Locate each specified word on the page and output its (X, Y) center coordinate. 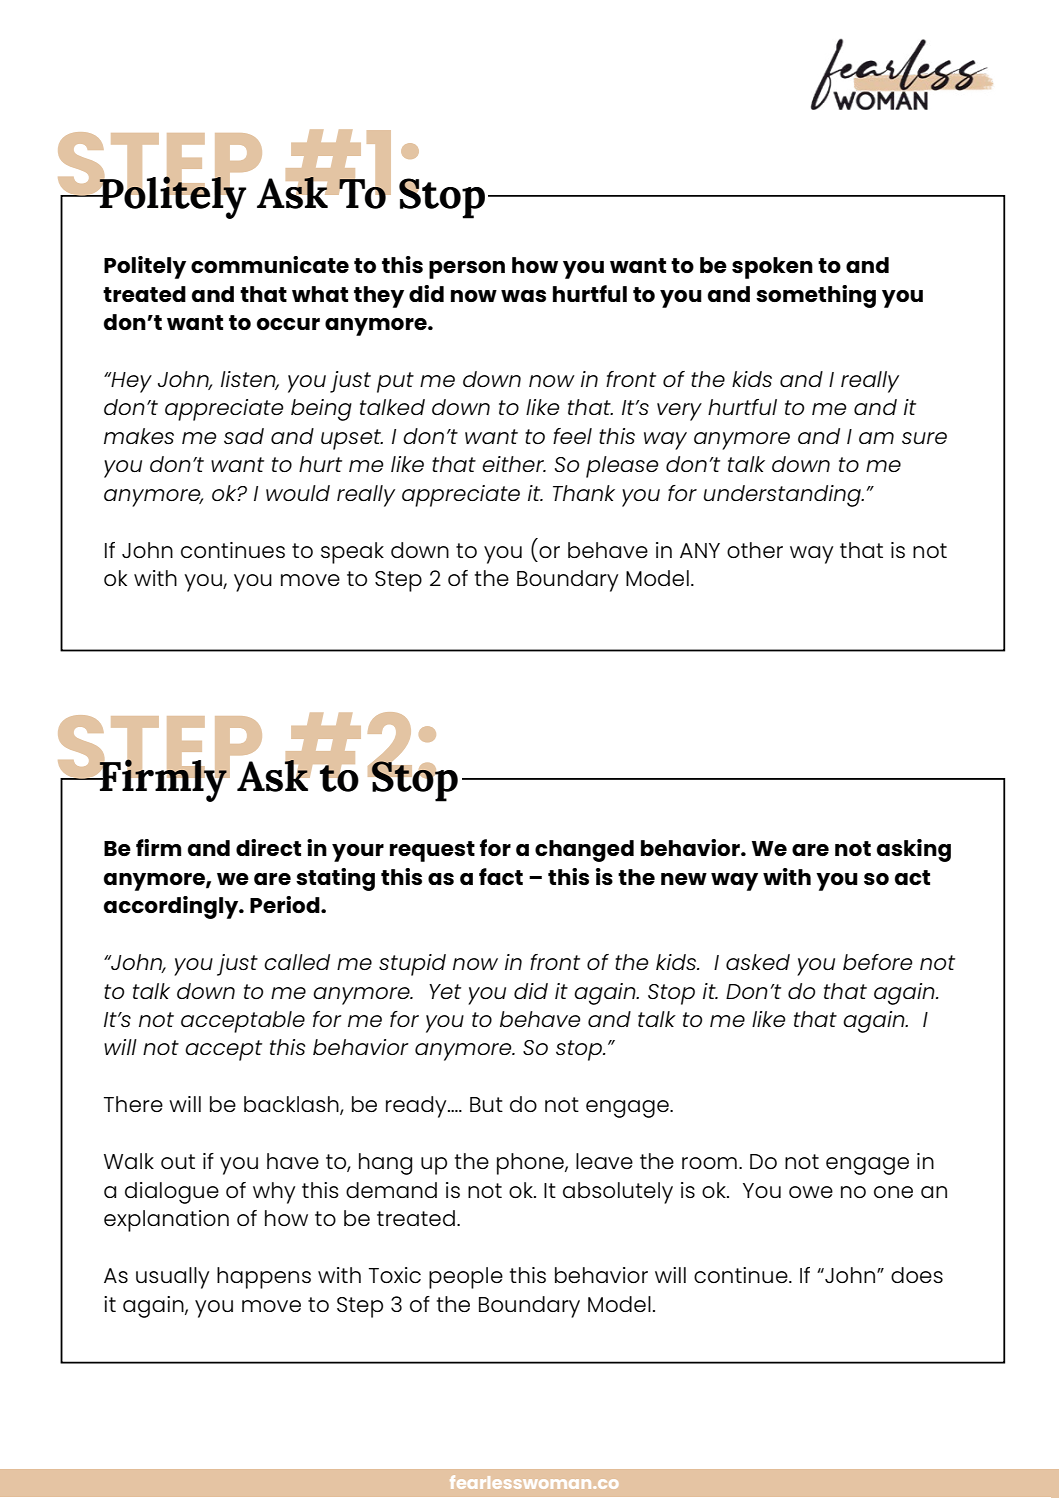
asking (914, 850)
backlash (292, 1105)
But (486, 1104)
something (816, 296)
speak (352, 553)
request (432, 851)
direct (268, 847)
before (878, 962)
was (523, 296)
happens (264, 1278)
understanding (783, 496)
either (514, 464)
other (755, 550)
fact (501, 876)
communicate (270, 264)
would (298, 493)
